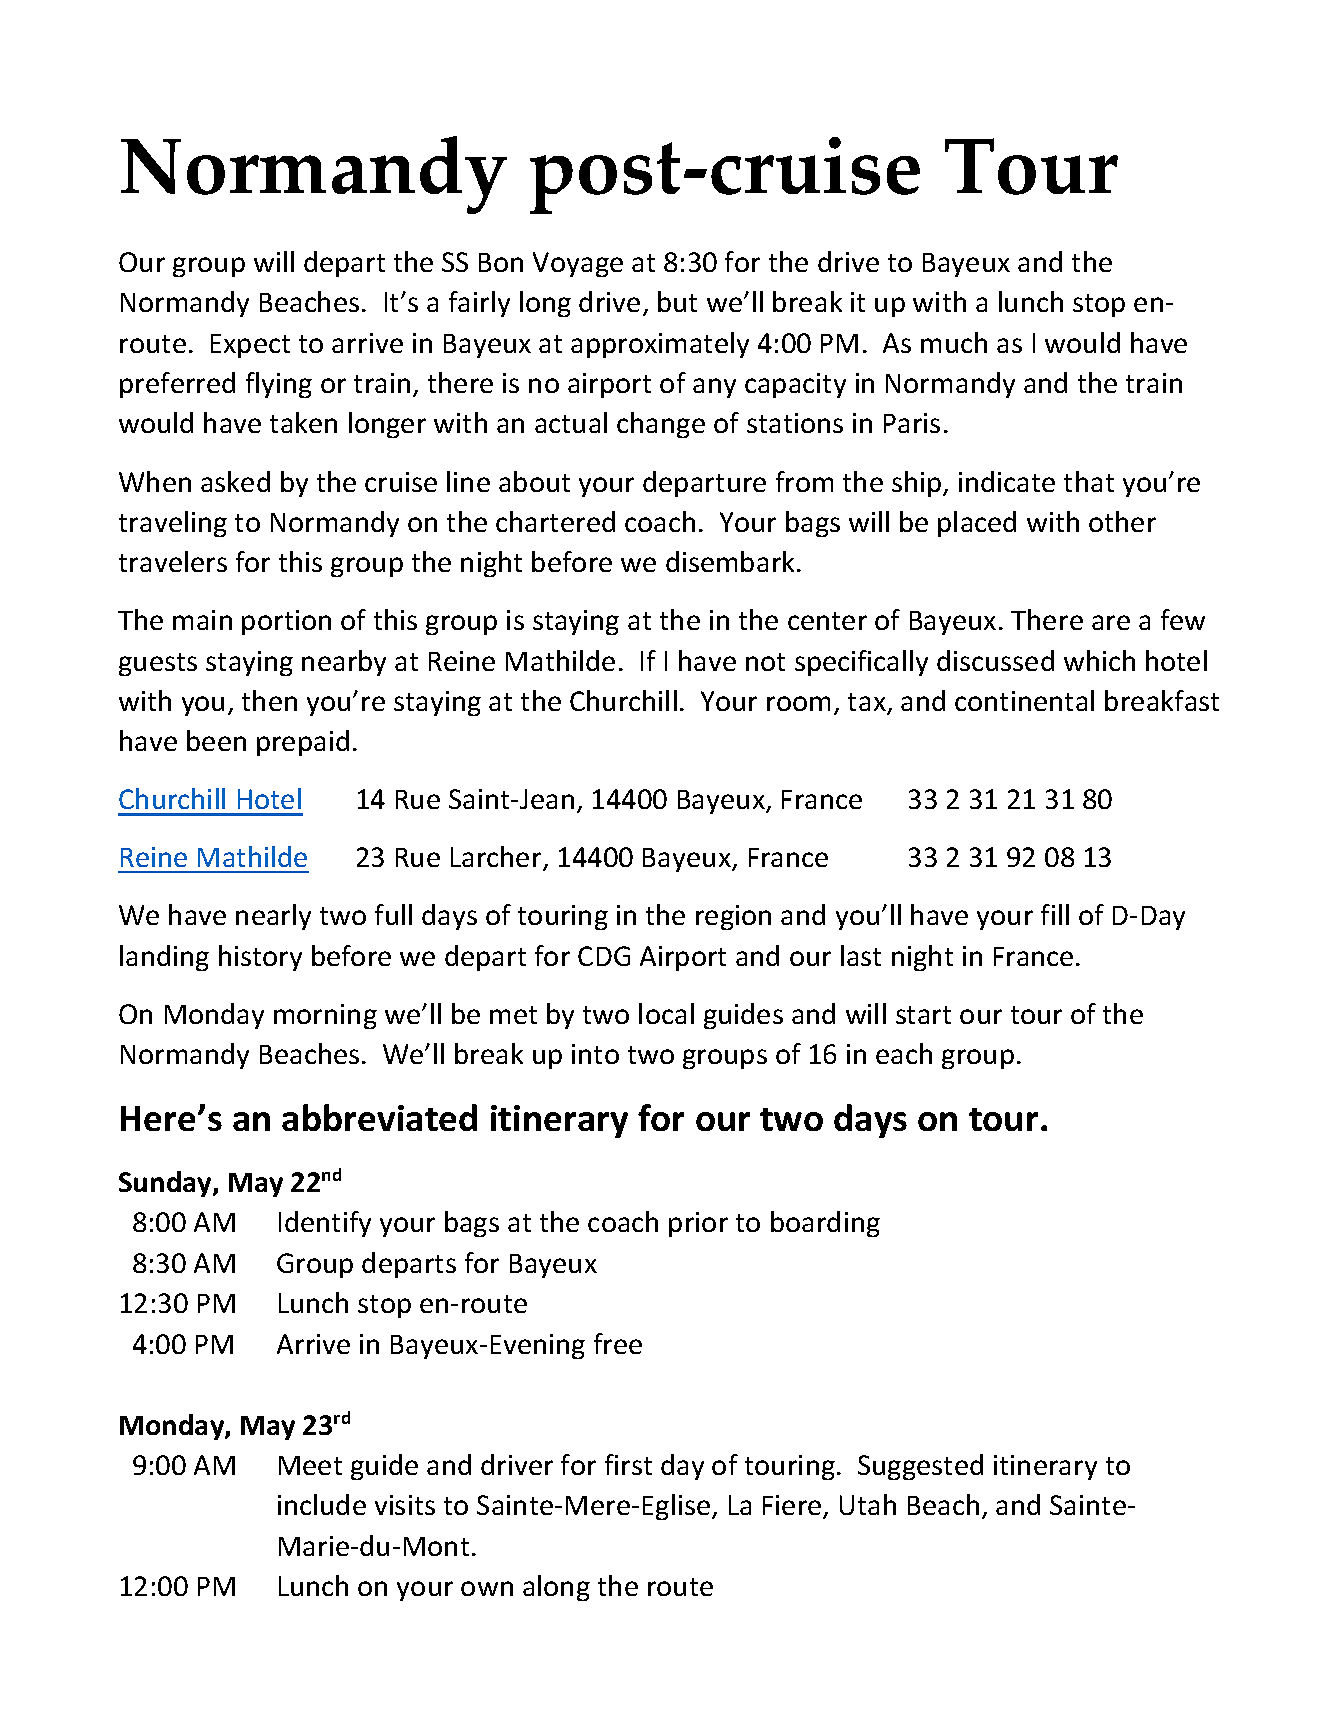  I want to click on flying, so click(279, 385).
